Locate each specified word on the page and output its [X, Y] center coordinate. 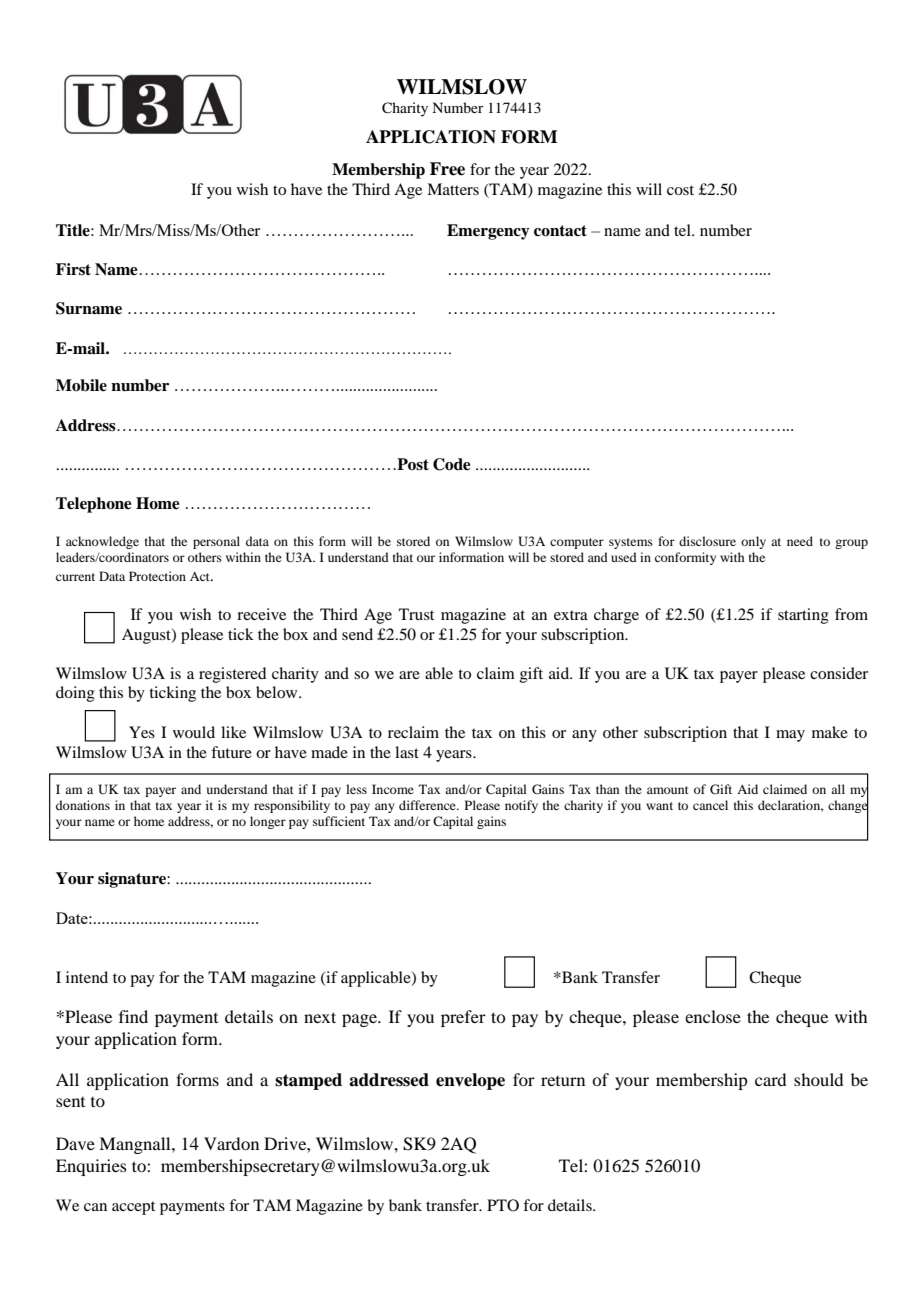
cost [680, 190]
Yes [142, 732]
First [73, 269]
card [770, 1079]
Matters [453, 189]
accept [133, 1208]
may [790, 736]
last [407, 752]
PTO [503, 1205]
